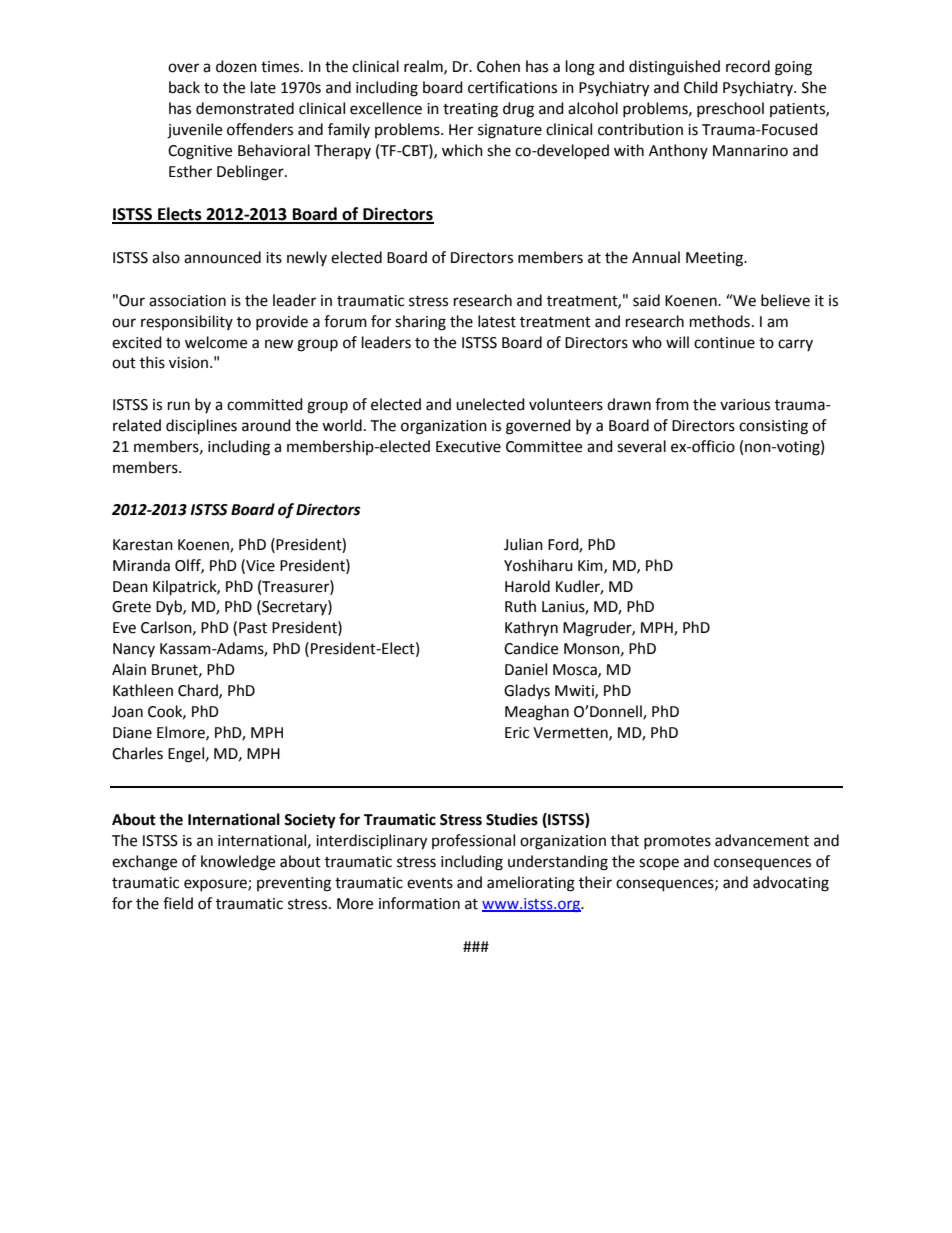 This page has height=1233, width=952. I want to click on continue, so click(724, 343).
